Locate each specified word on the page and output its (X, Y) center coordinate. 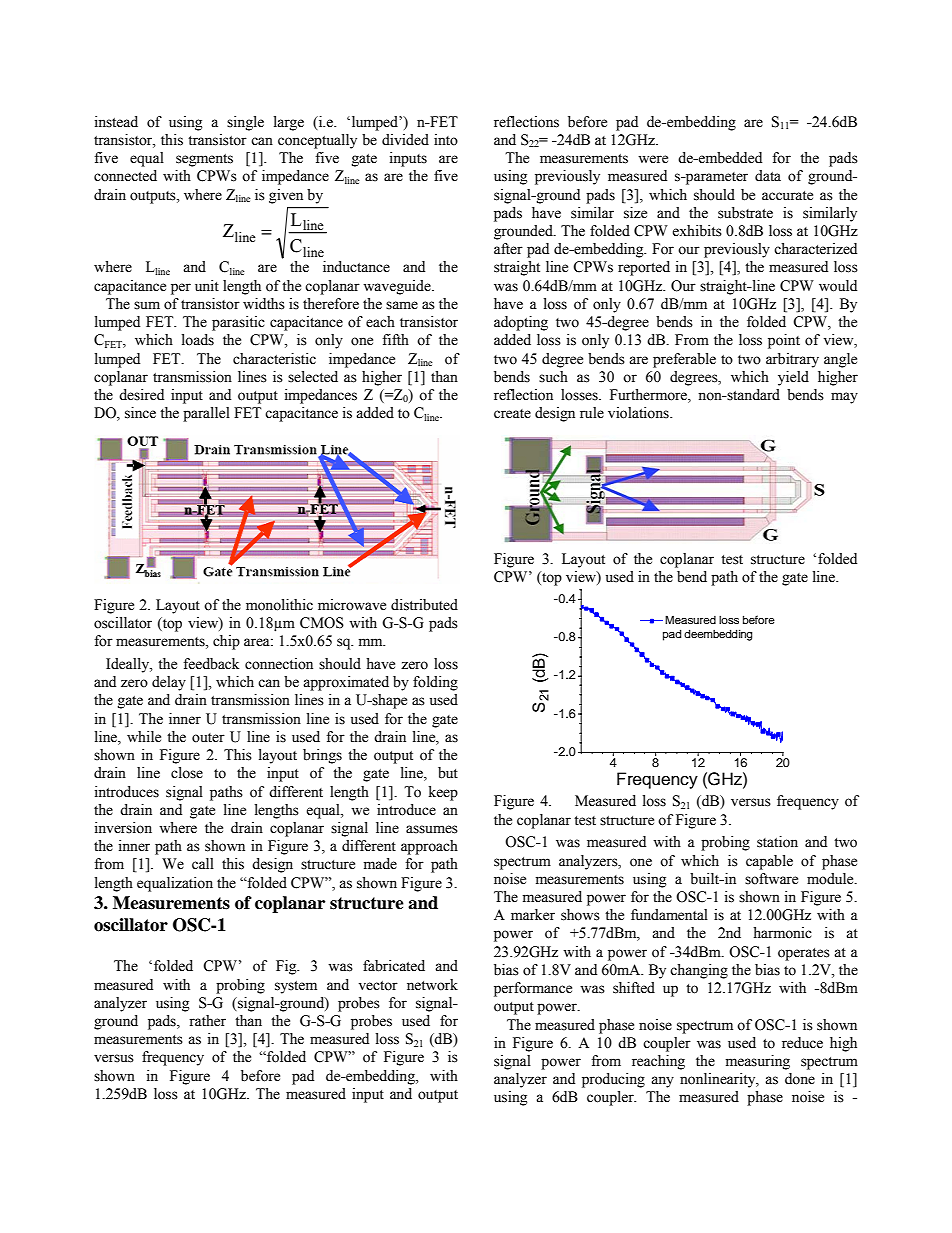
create (512, 414)
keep (443, 793)
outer (208, 738)
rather (207, 1021)
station (777, 842)
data (768, 176)
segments (204, 160)
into (446, 140)
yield (793, 378)
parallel (206, 414)
